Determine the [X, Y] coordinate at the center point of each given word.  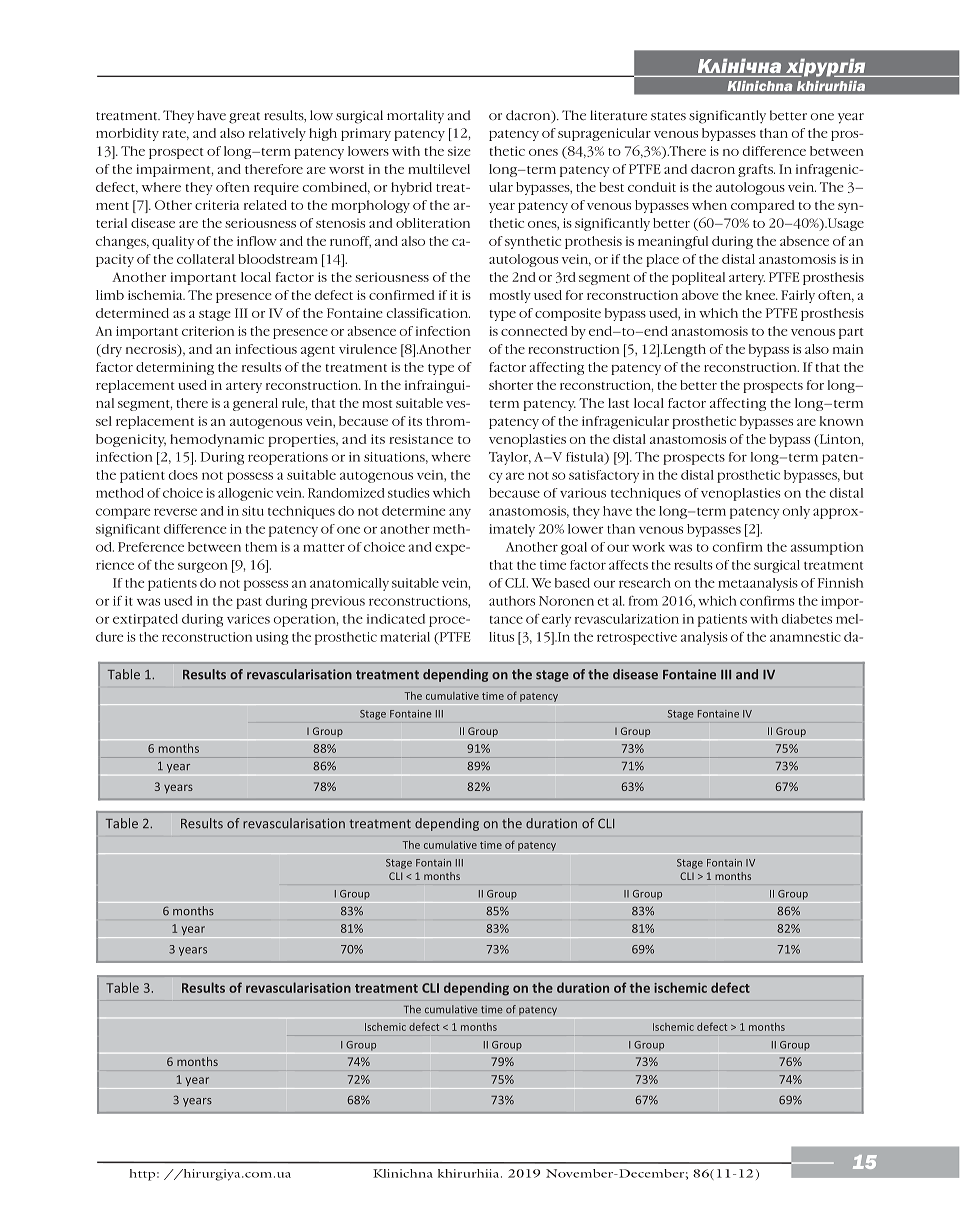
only [796, 512]
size [459, 151]
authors [512, 601]
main [848, 349]
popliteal [698, 278]
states [668, 116]
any [460, 513]
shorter [511, 385]
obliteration [433, 223]
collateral [205, 259]
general [255, 404]
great [244, 118]
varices [248, 619]
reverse [175, 512]
